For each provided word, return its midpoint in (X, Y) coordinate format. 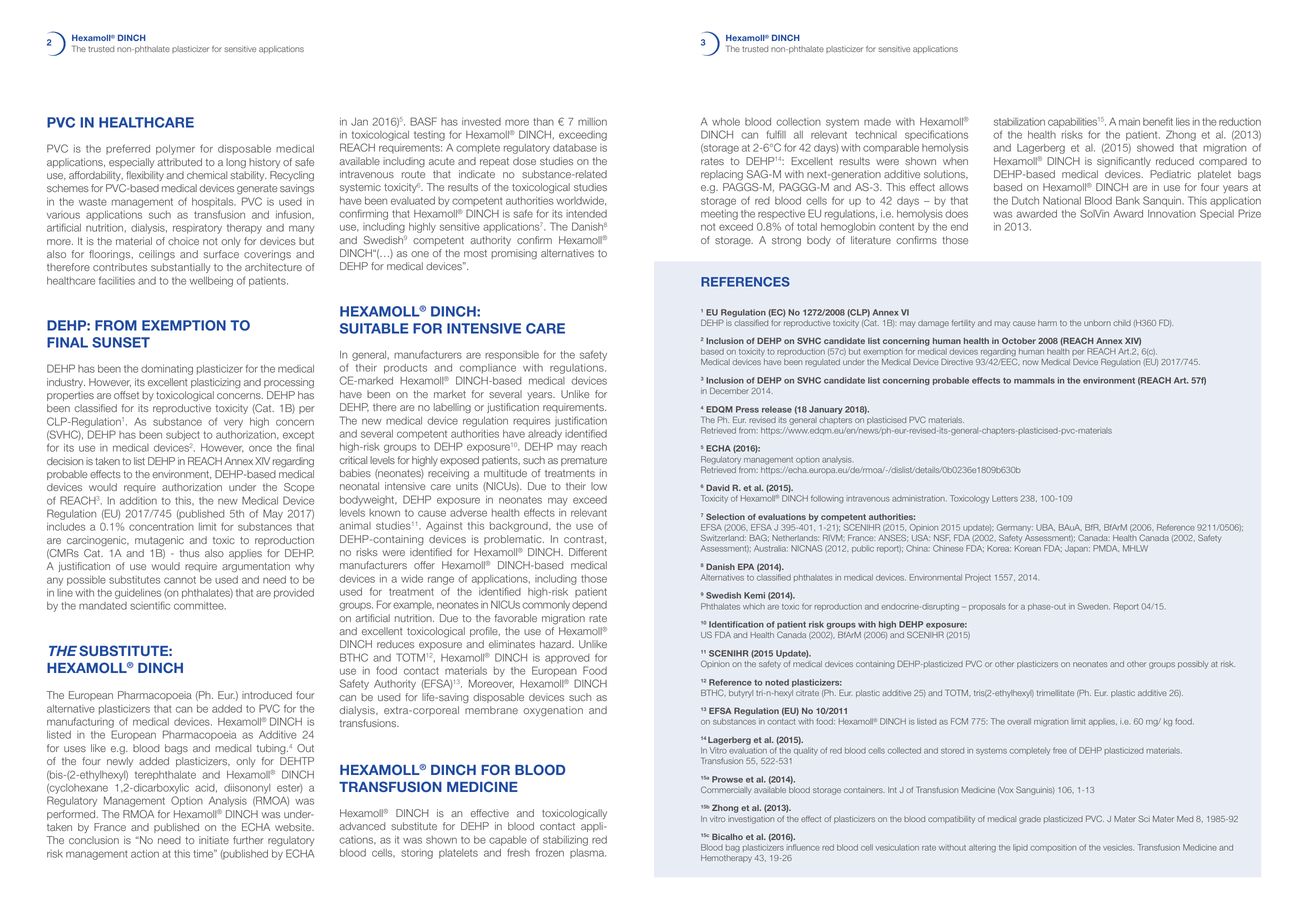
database (575, 148)
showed (1155, 148)
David (718, 487)
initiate (214, 840)
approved (567, 659)
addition (138, 501)
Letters (1005, 498)
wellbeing (211, 282)
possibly (1193, 665)
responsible (512, 356)
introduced (267, 695)
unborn (1097, 323)
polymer (175, 150)
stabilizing (565, 841)
